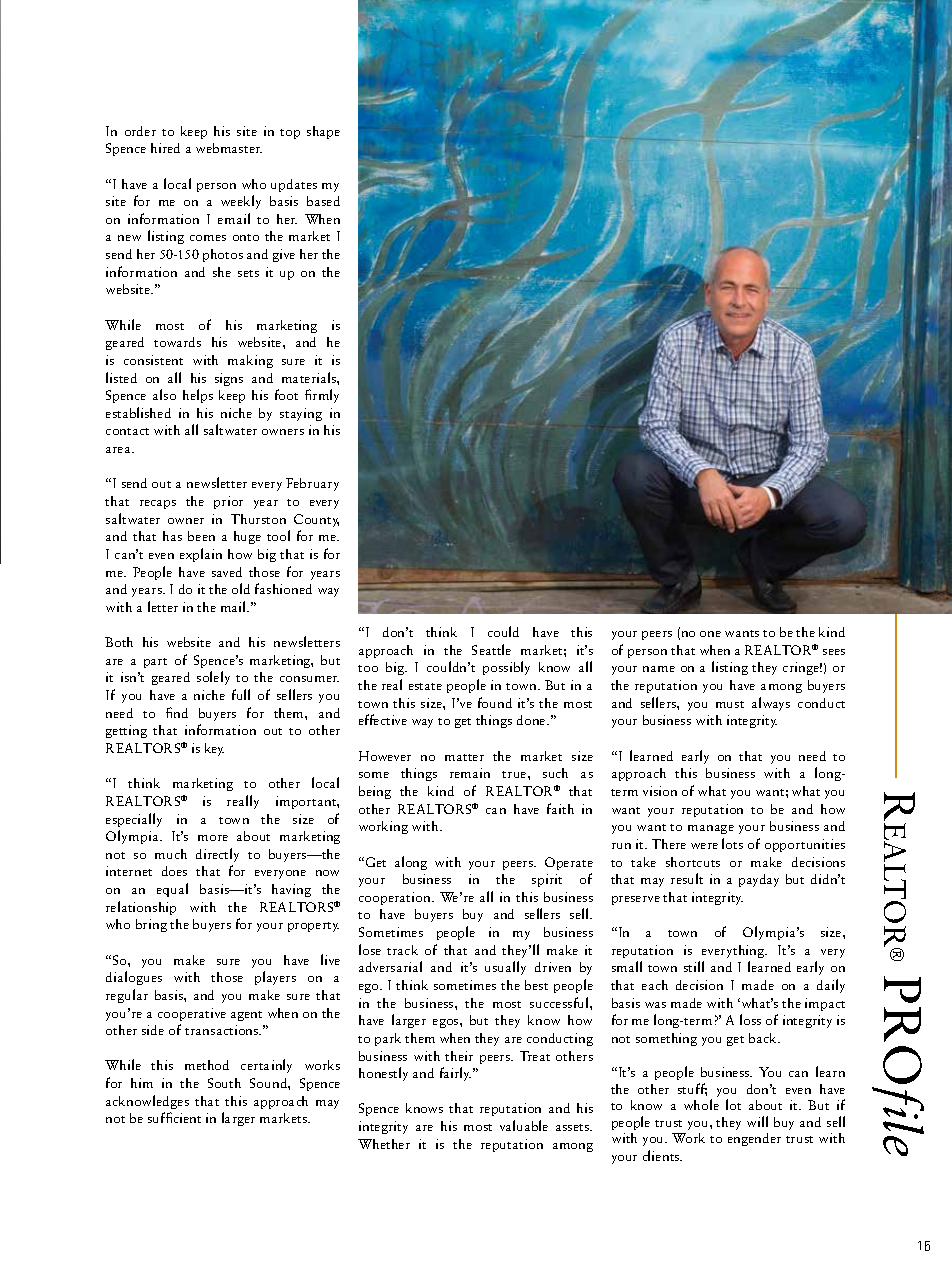  Describe the element at coordinates (470, 773) in the document. I see `remain` at that location.
